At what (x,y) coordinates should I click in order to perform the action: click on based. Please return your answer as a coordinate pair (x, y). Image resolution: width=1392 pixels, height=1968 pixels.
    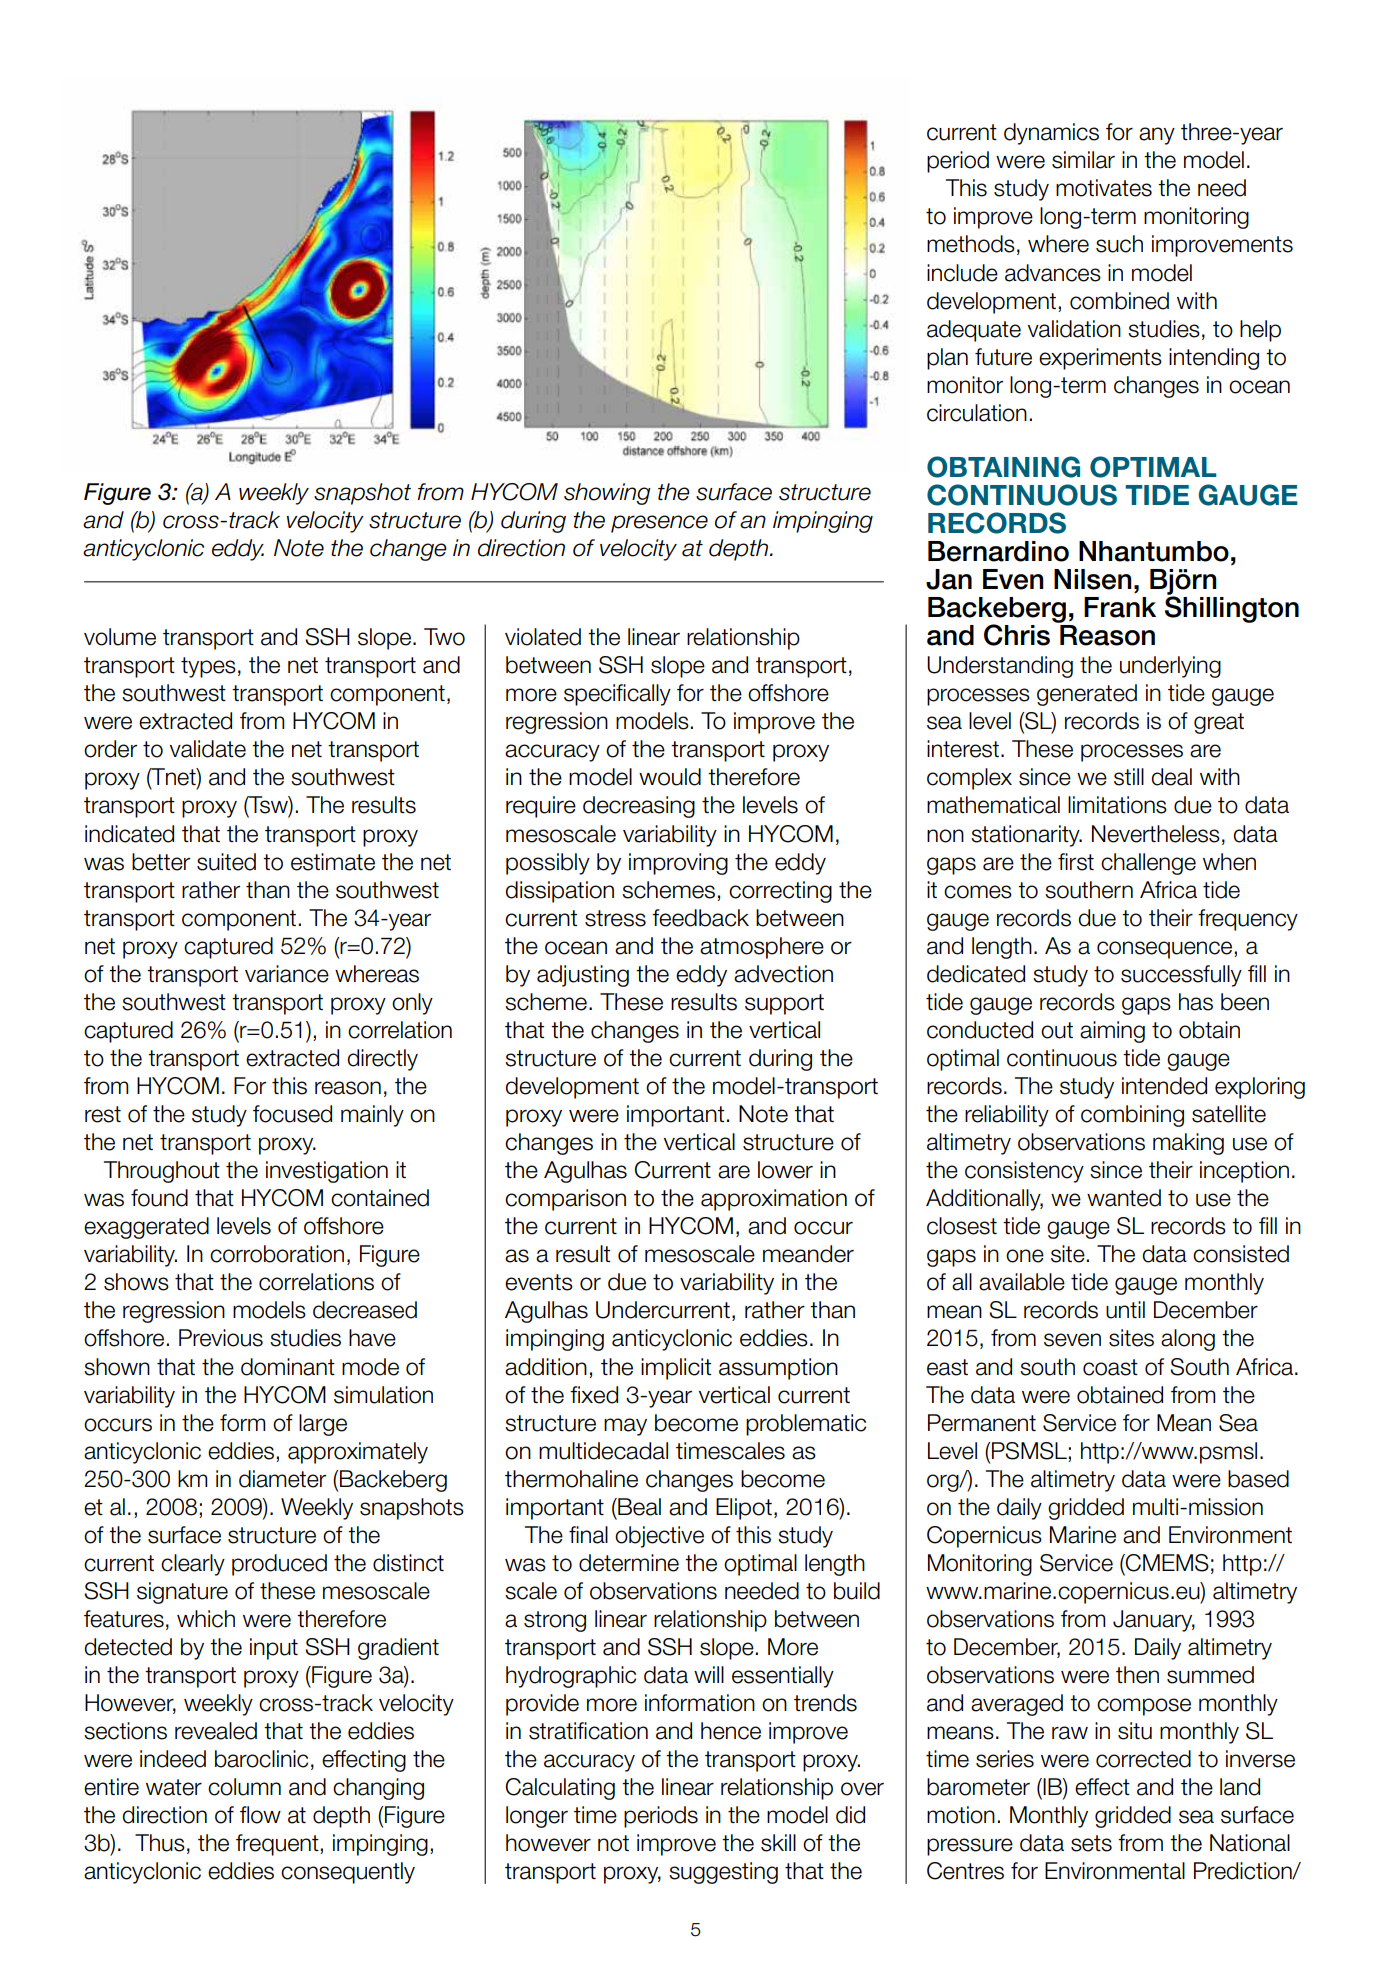
    Looking at the image, I should click on (1258, 1479).
